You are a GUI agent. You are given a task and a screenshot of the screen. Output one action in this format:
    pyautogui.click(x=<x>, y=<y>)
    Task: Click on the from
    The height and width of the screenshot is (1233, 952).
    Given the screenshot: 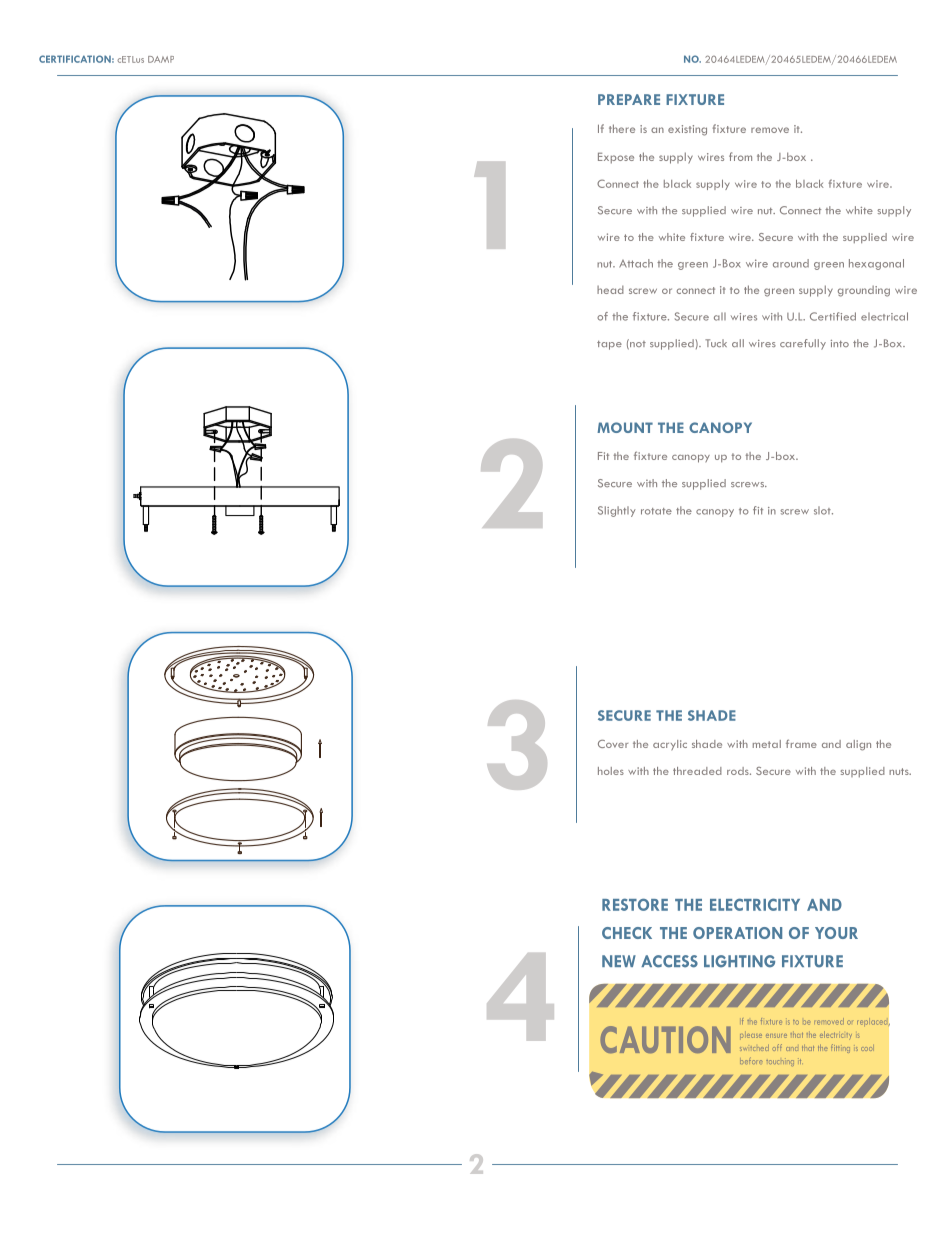 What is the action you would take?
    pyautogui.click(x=740, y=156)
